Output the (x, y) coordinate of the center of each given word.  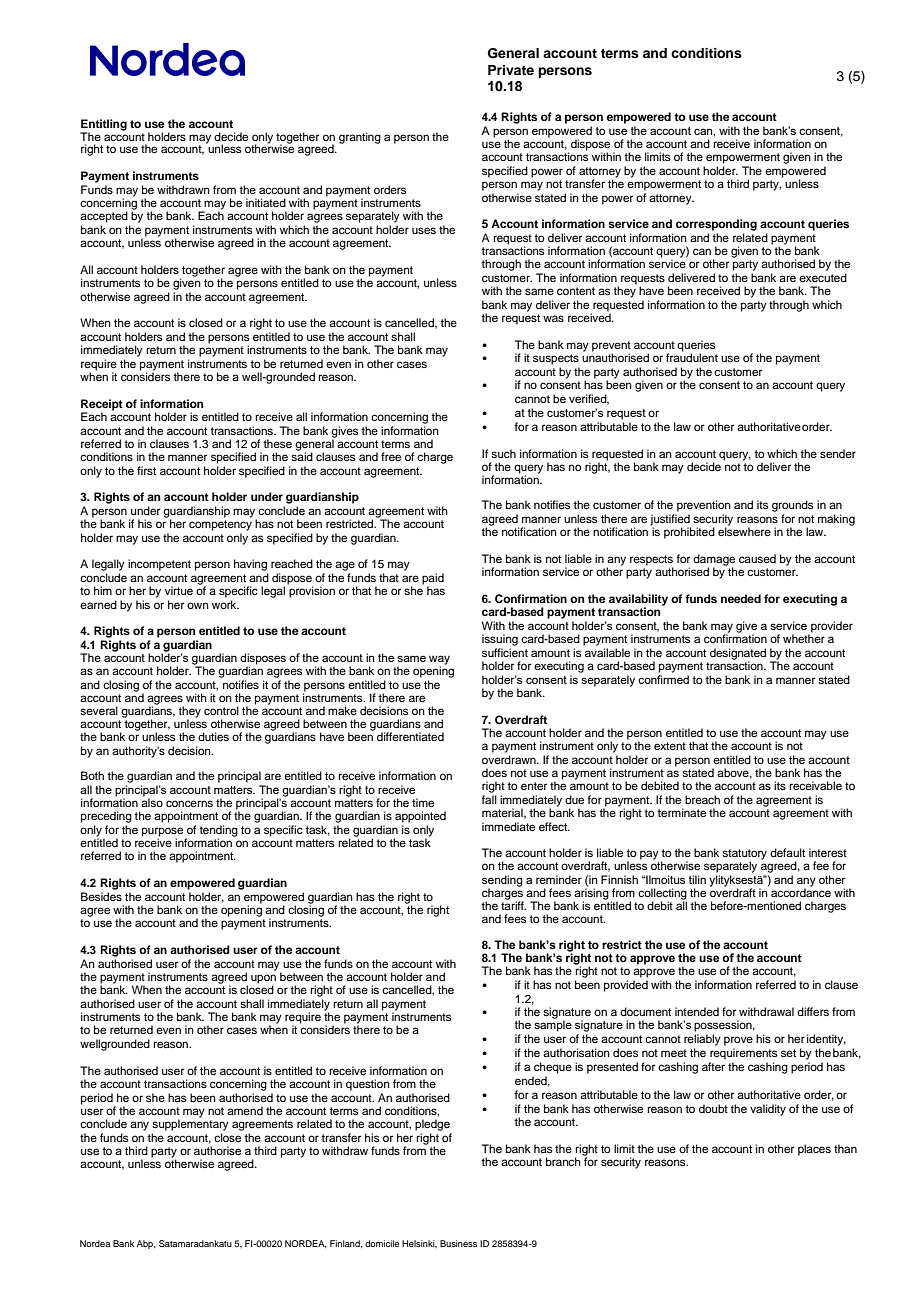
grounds (792, 506)
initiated (266, 202)
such (503, 453)
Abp (146, 1244)
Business (458, 1243)
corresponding (716, 225)
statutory (744, 855)
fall (489, 799)
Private (511, 70)
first (146, 470)
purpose (164, 833)
